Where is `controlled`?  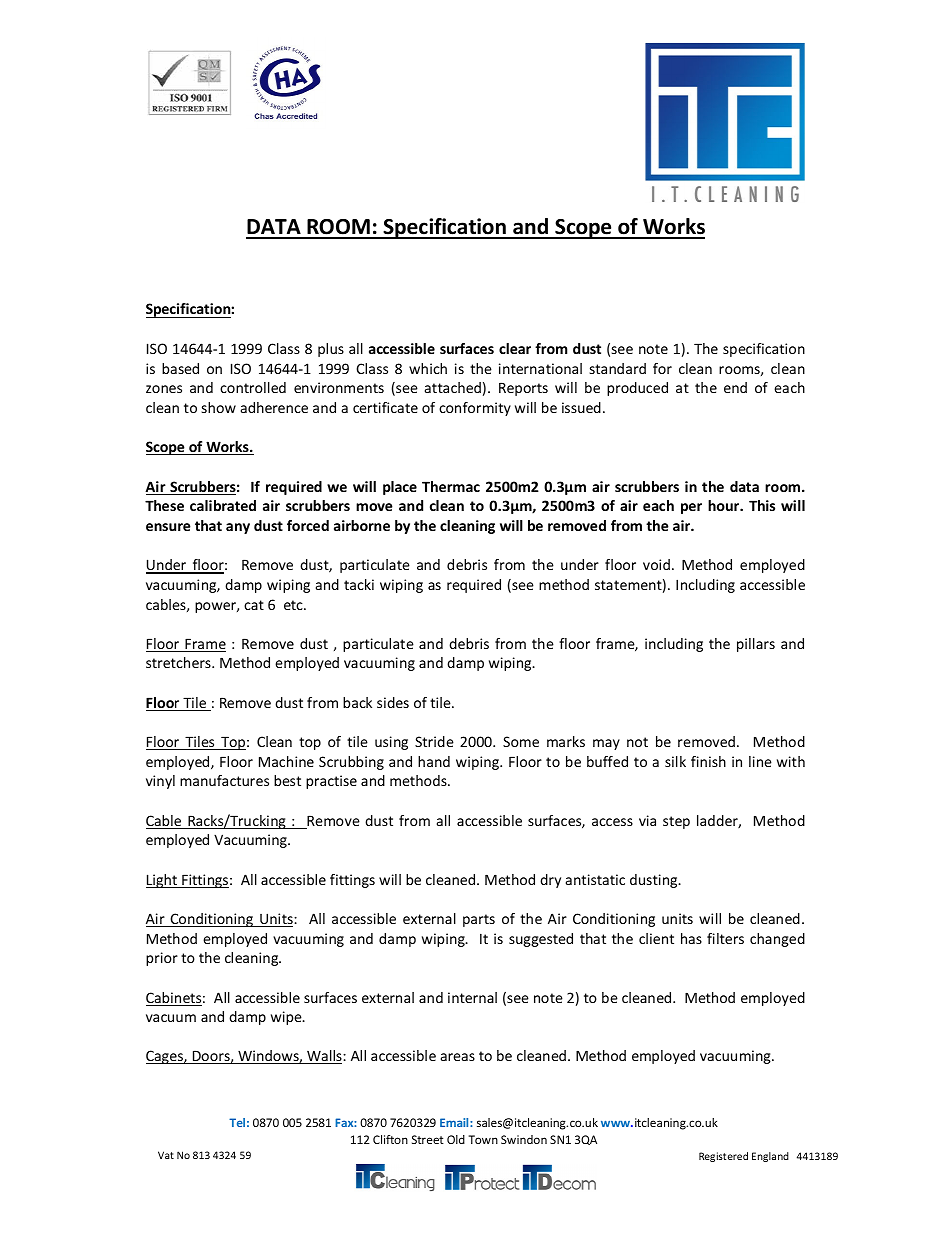
controlled is located at coordinates (253, 387).
